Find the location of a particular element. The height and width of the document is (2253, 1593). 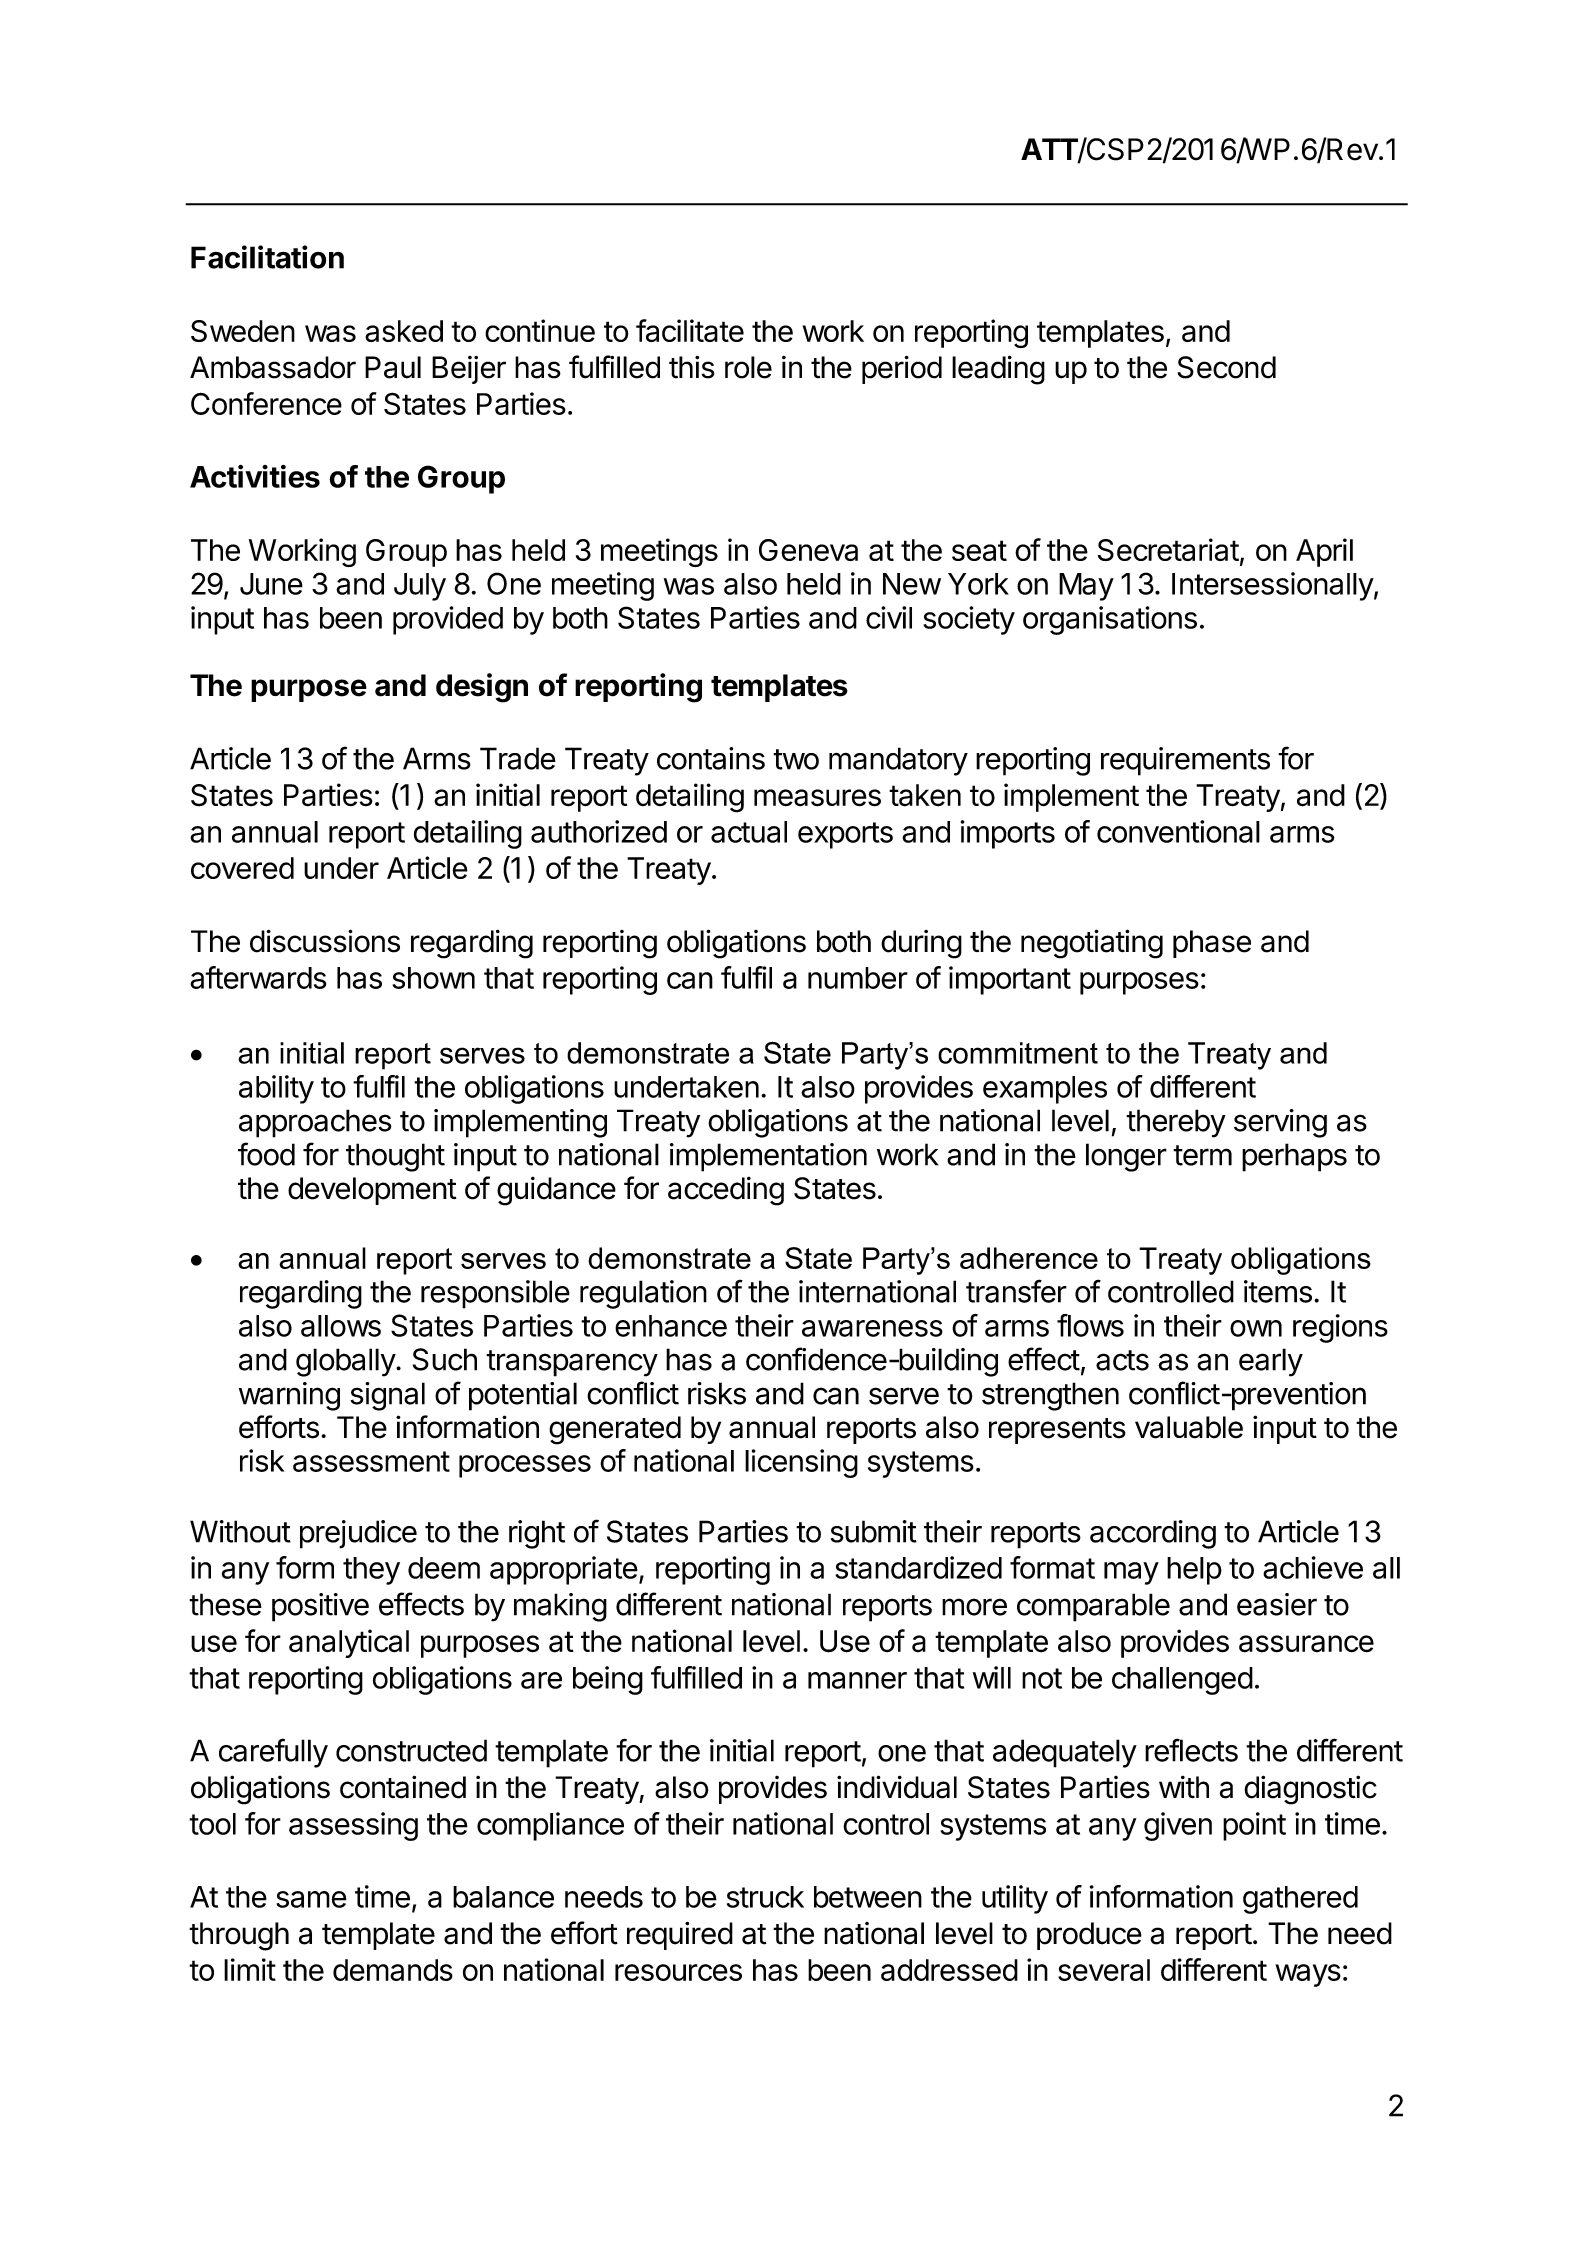

licensing is located at coordinates (801, 1463).
